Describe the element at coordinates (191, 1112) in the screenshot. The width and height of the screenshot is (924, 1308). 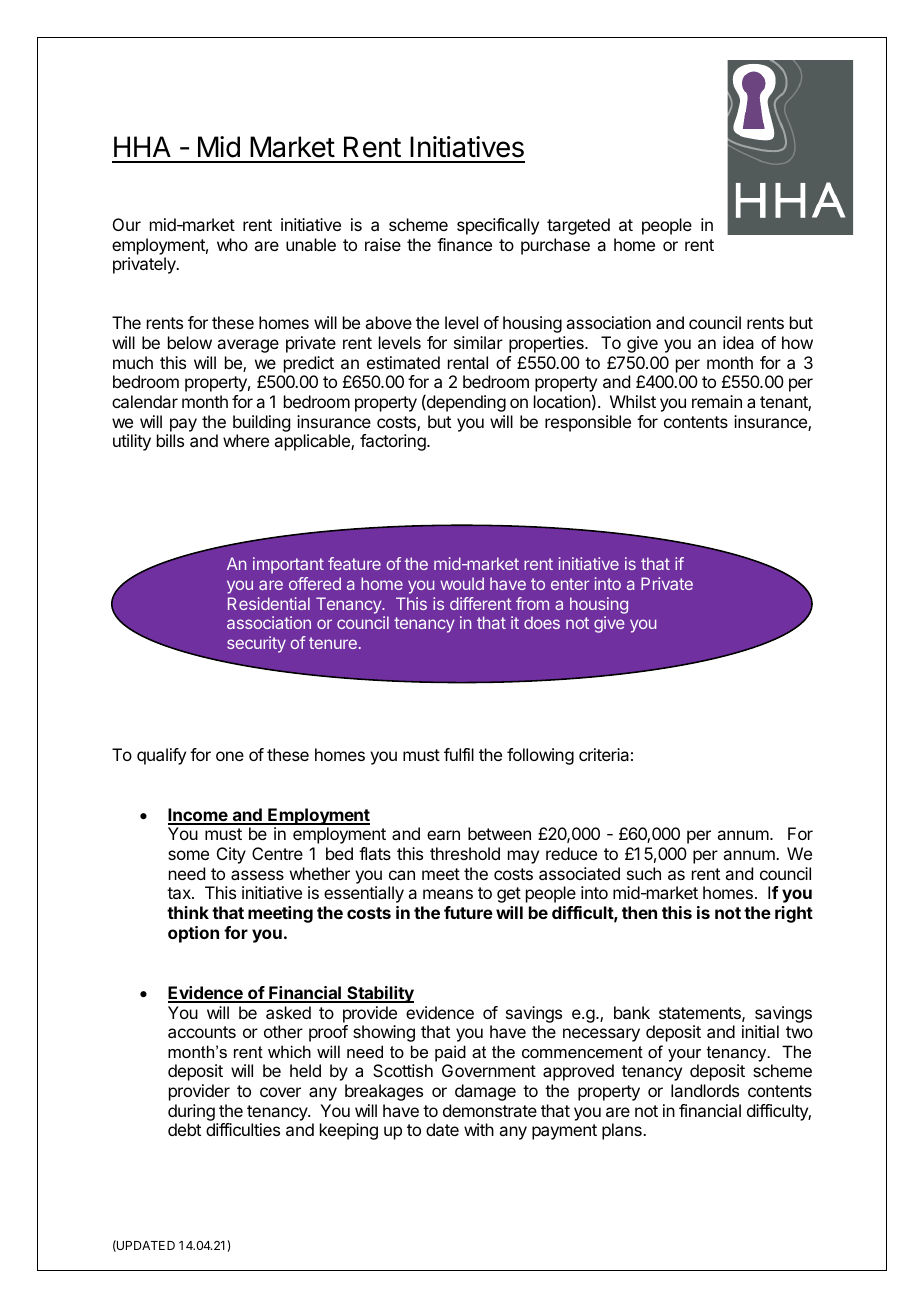
I see `during` at that location.
